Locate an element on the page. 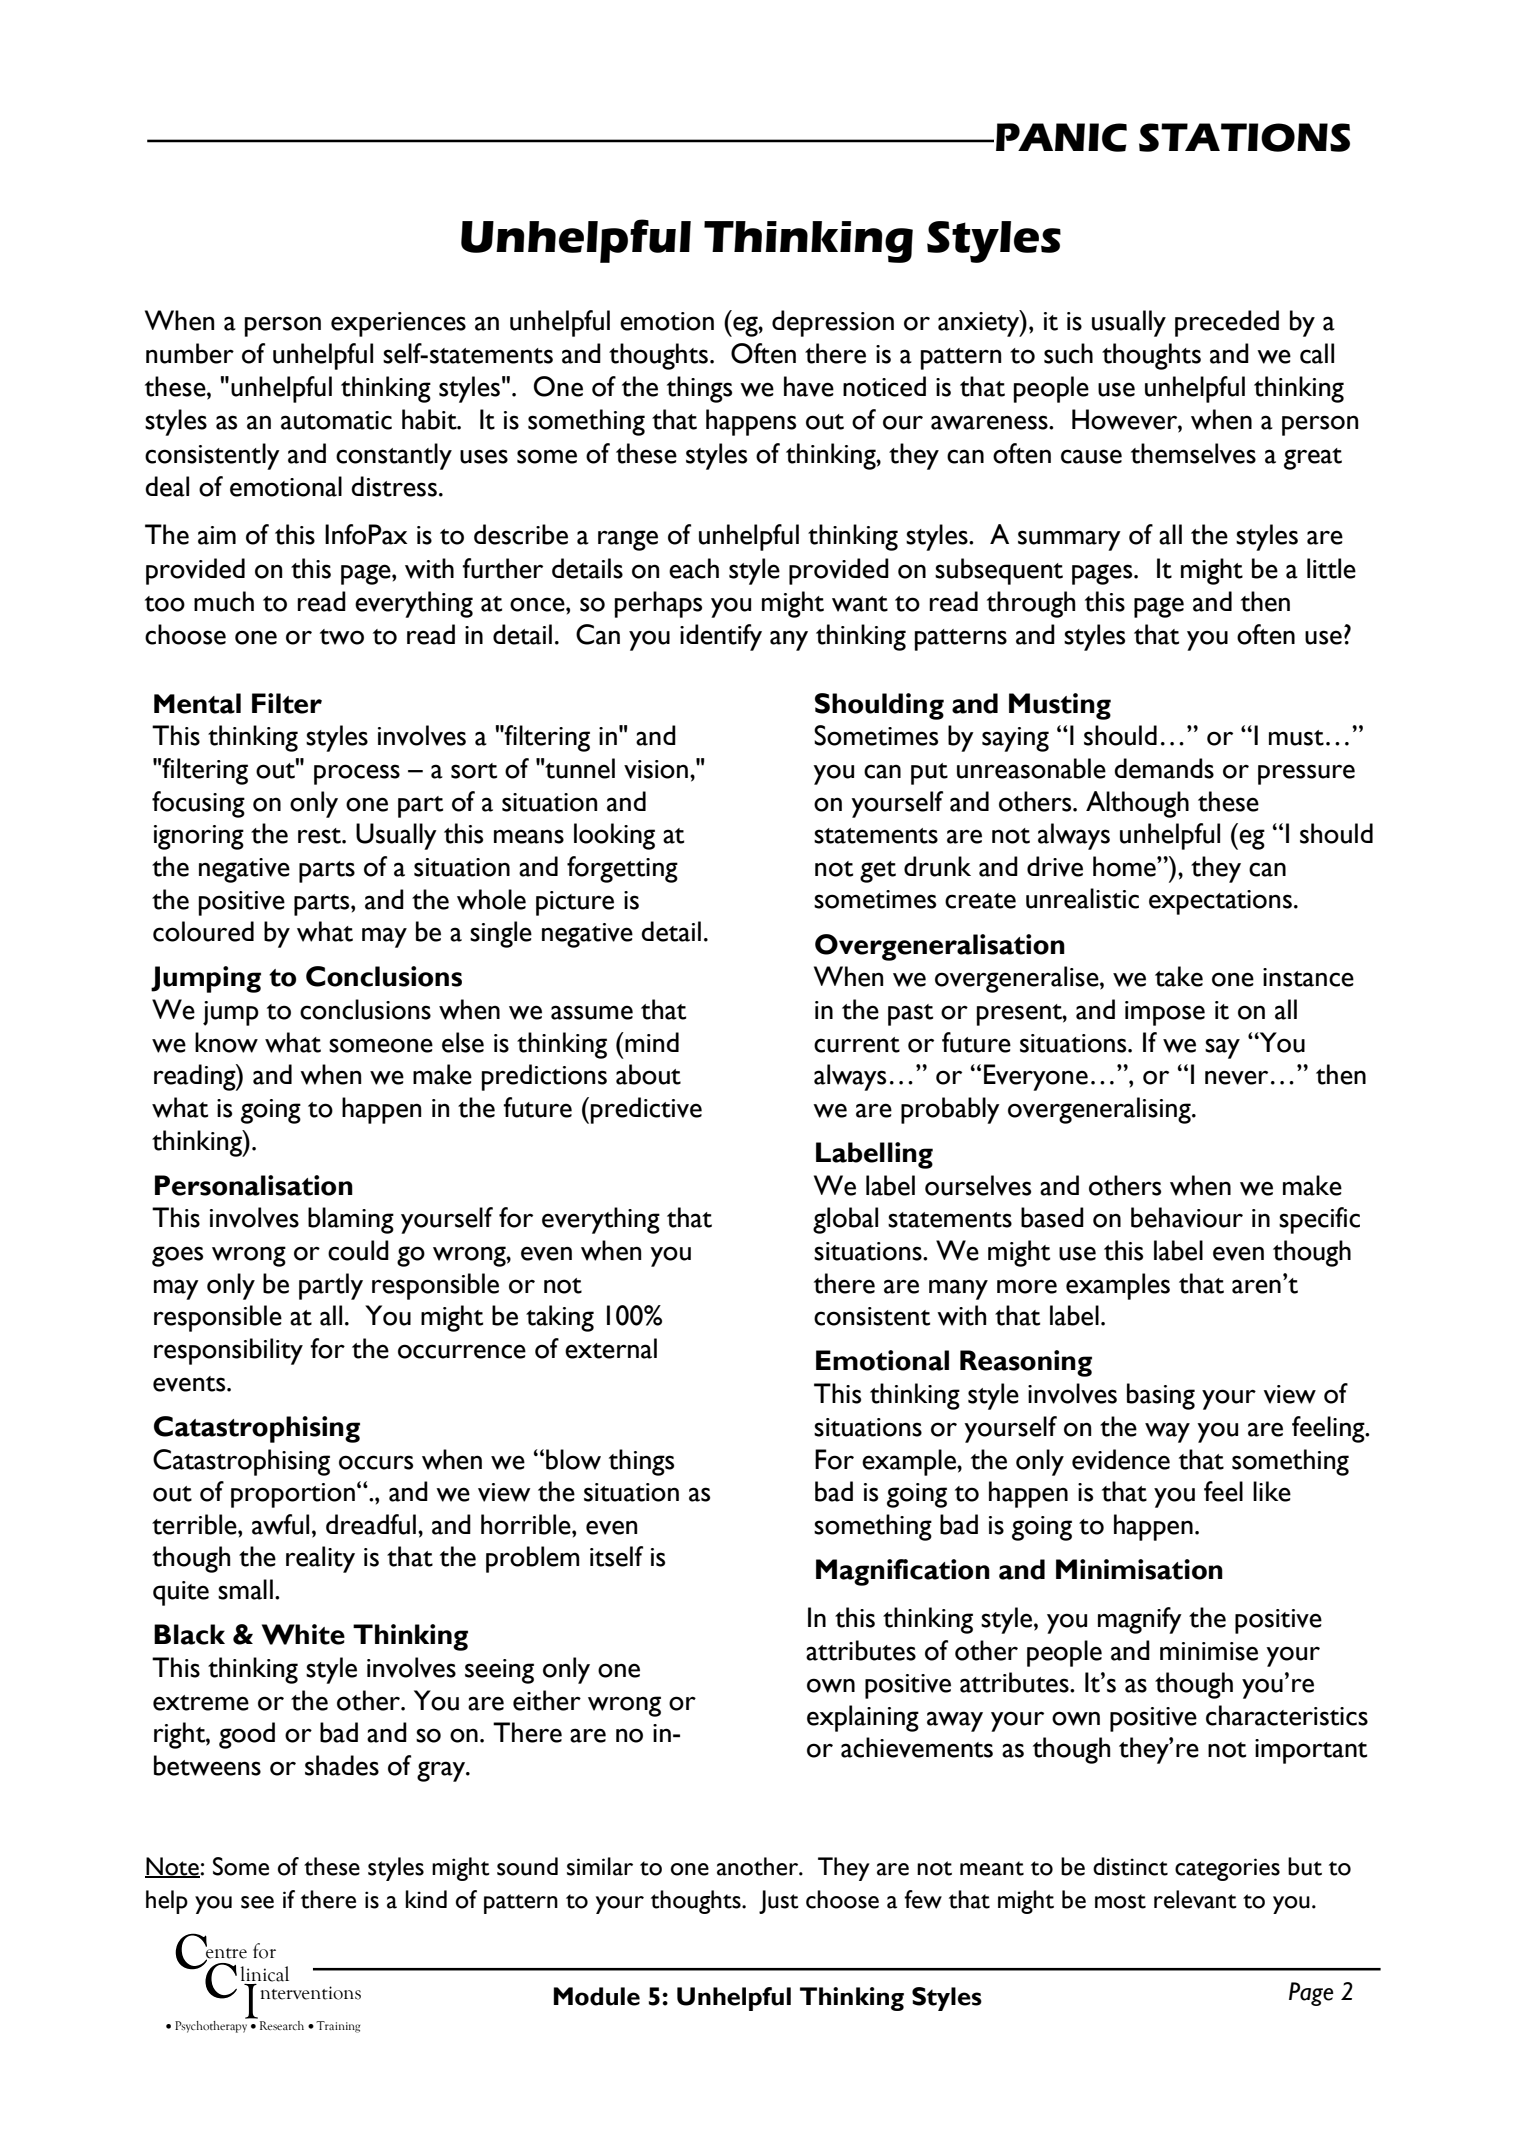 The width and height of the image is (1522, 2152). responsibility is located at coordinates (228, 1351).
